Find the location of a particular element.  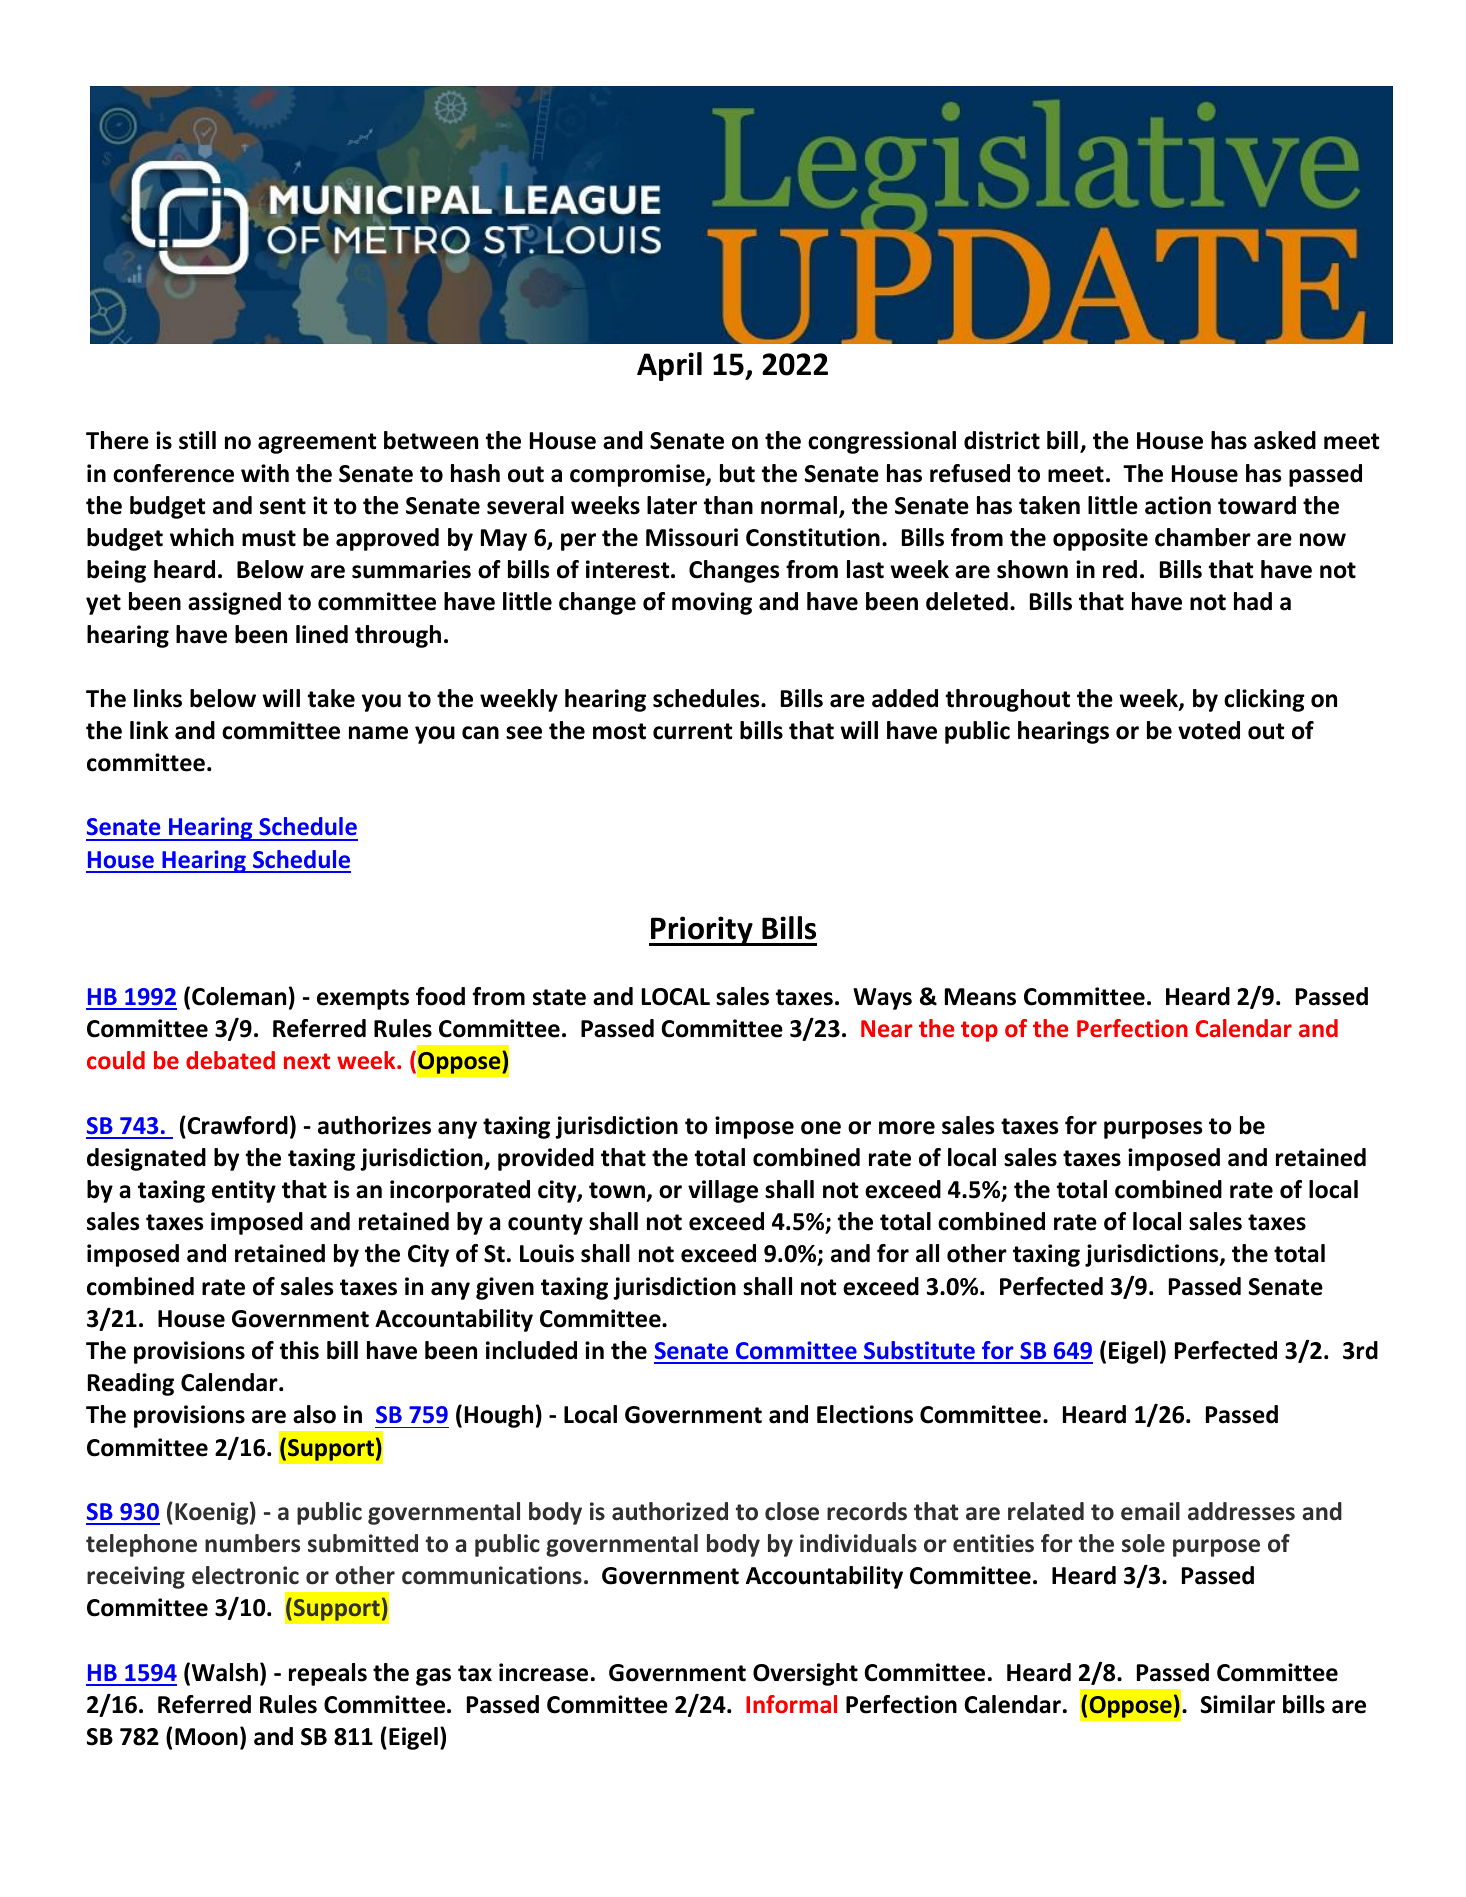

voted is located at coordinates (1209, 730).
